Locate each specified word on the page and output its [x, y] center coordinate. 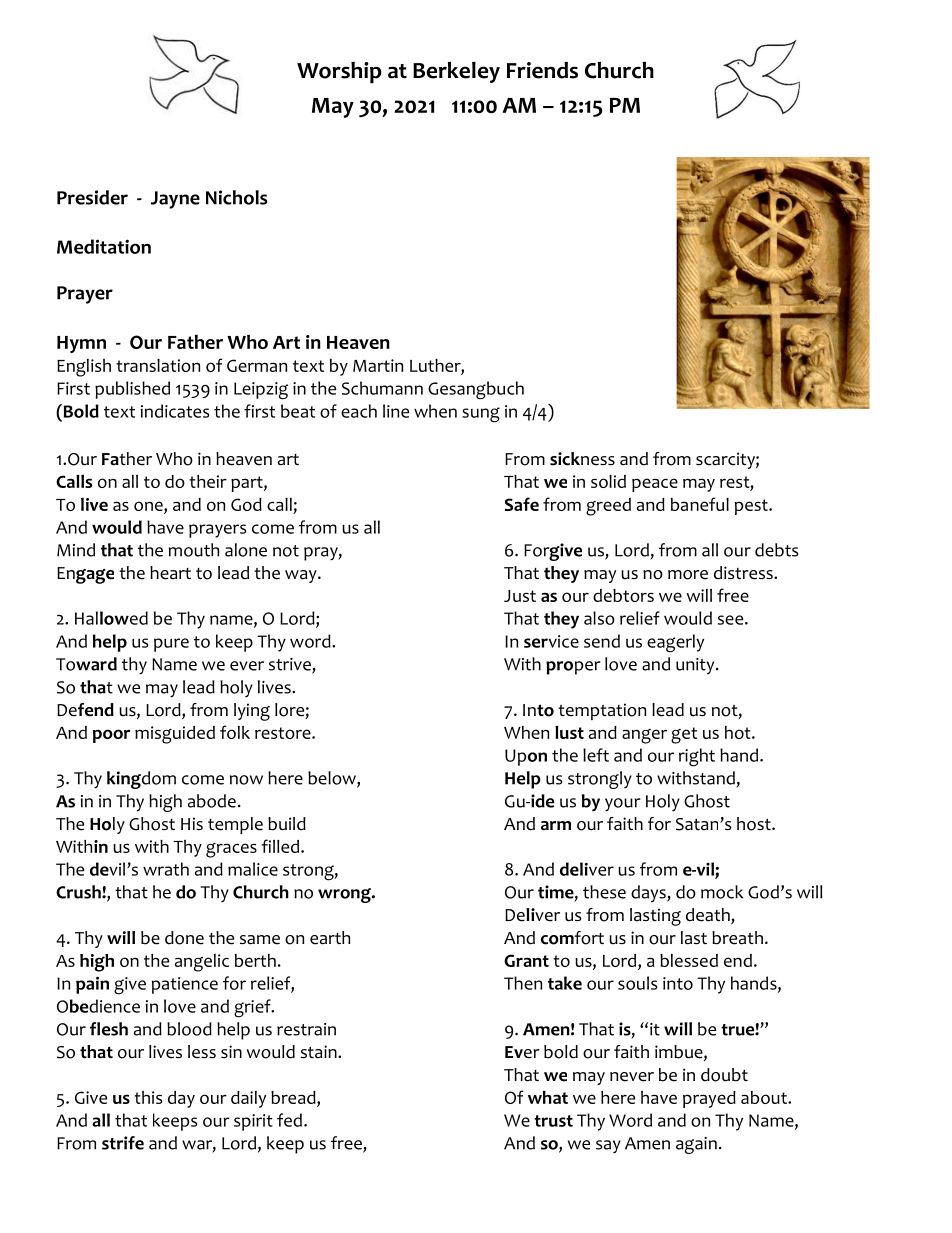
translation [158, 365]
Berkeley [456, 72]
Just [520, 596]
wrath [166, 869]
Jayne [175, 200]
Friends [542, 70]
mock [722, 892]
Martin [378, 365]
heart [170, 573]
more [688, 575]
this [148, 1097]
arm [556, 826]
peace [655, 485]
